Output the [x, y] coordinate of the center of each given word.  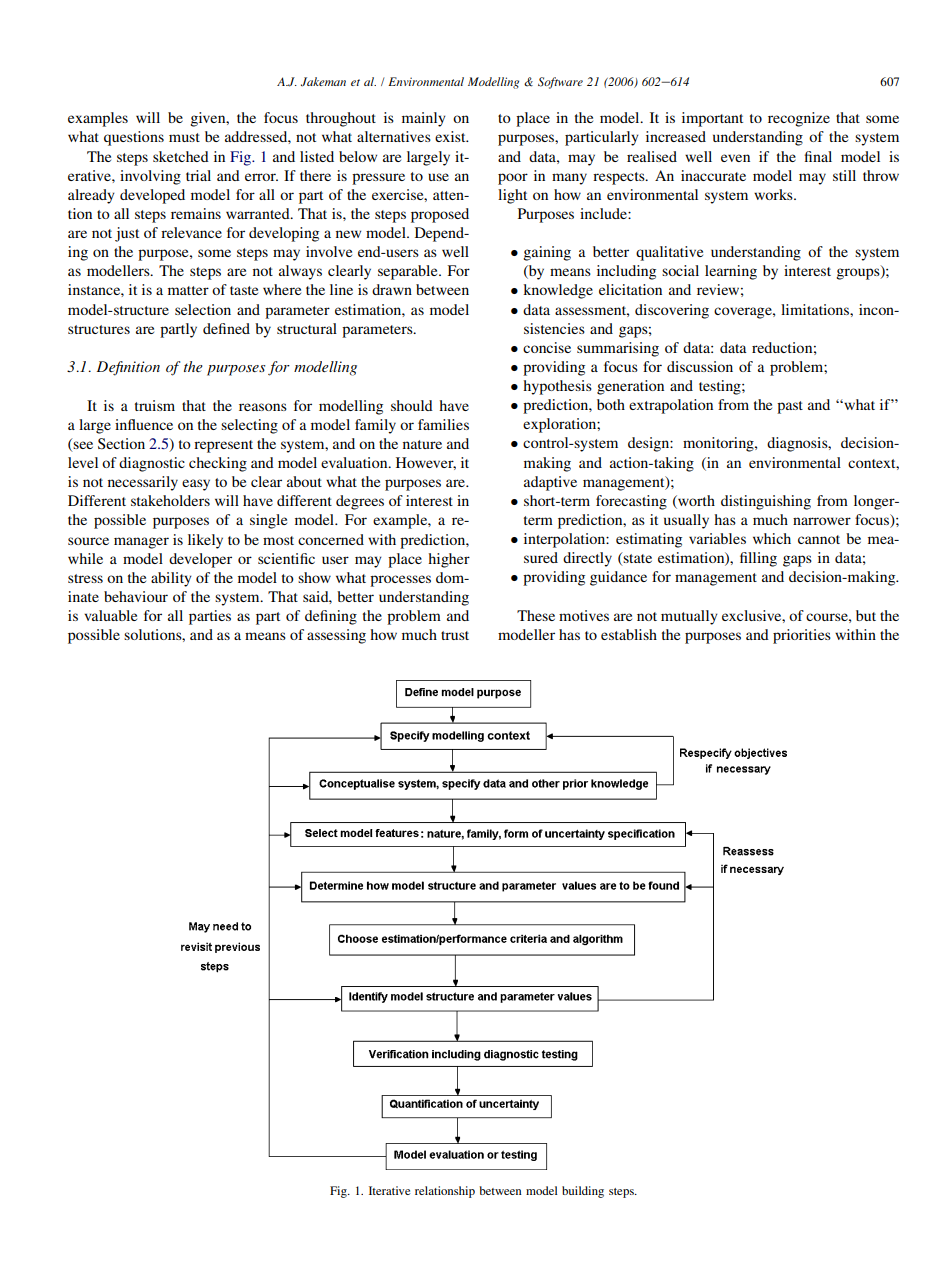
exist [451, 136]
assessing [336, 636]
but [866, 615]
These [536, 615]
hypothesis [557, 387]
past [790, 407]
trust [455, 635]
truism [155, 405]
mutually [689, 617]
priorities [802, 636]
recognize [799, 119]
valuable [110, 615]
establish [629, 634]
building [583, 1192]
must [184, 137]
